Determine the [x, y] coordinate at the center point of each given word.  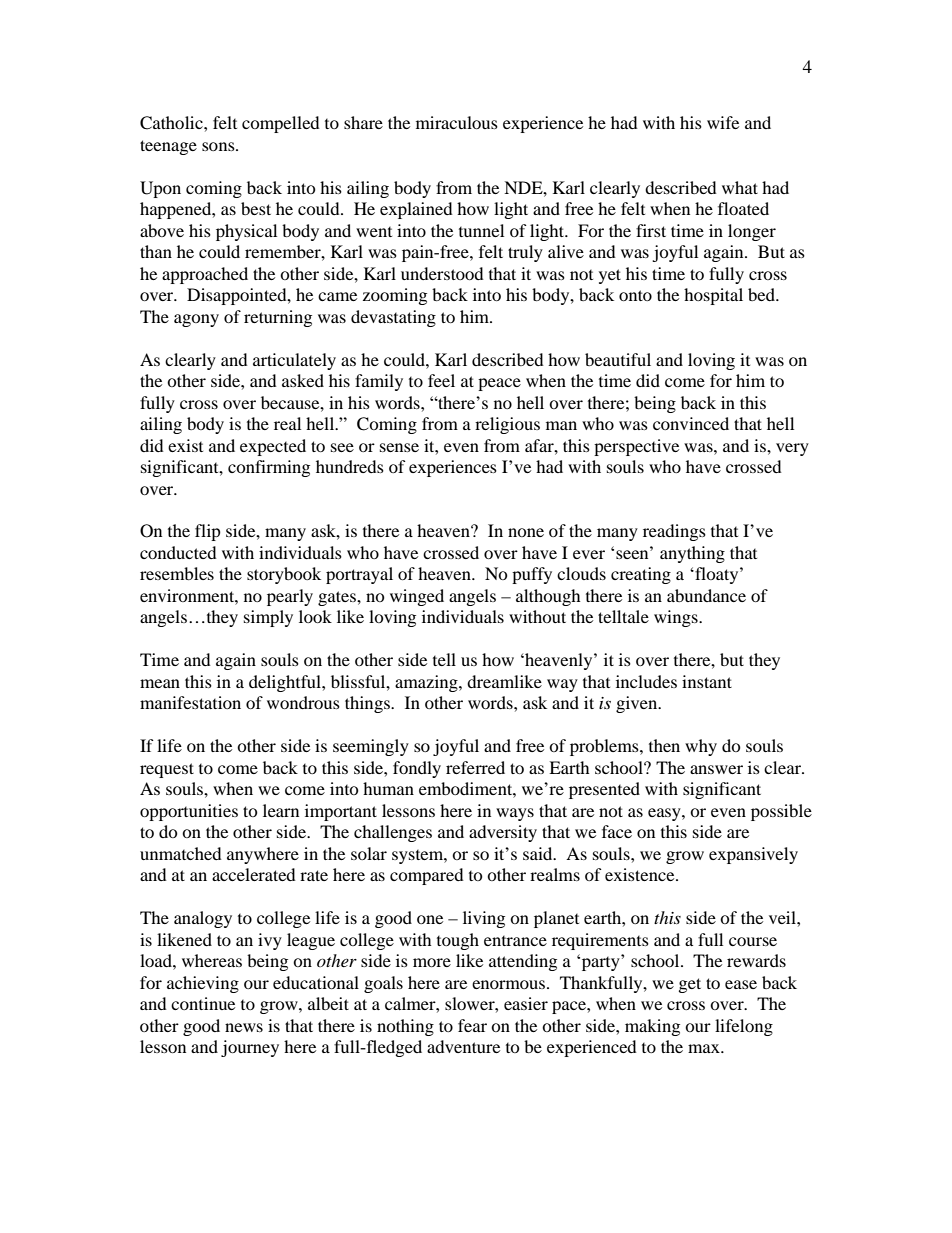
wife [723, 122]
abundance [706, 595]
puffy [532, 575]
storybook [284, 575]
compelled [281, 124]
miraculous [457, 122]
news [244, 1027]
